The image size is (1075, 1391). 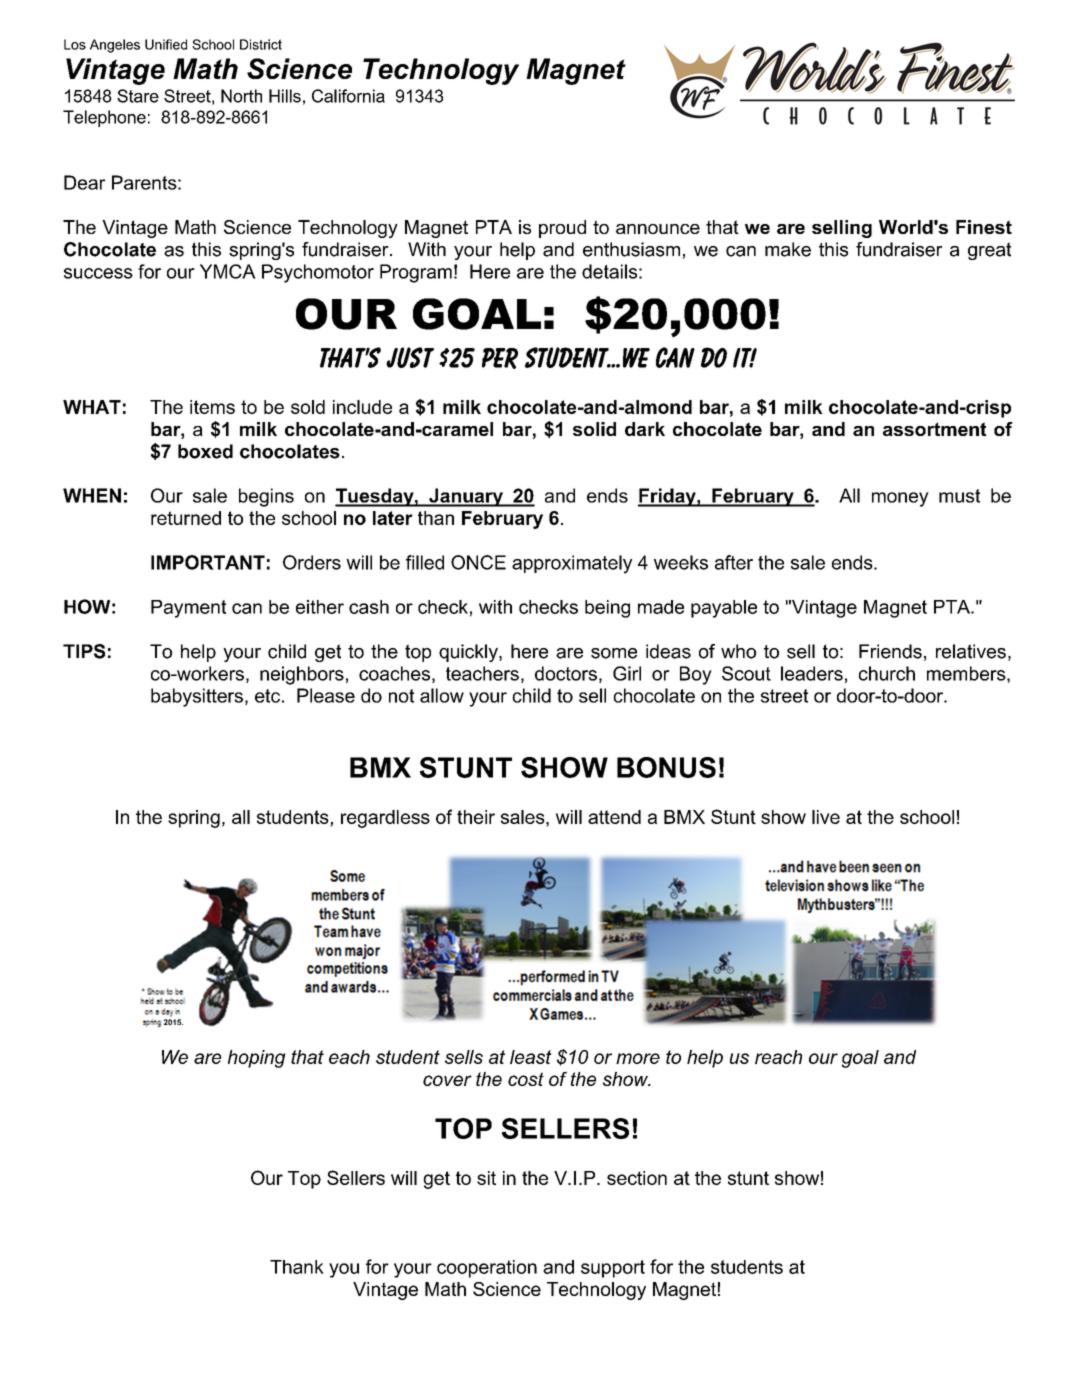 What do you see at coordinates (257, 1059) in the image?
I see `hoping` at bounding box center [257, 1059].
